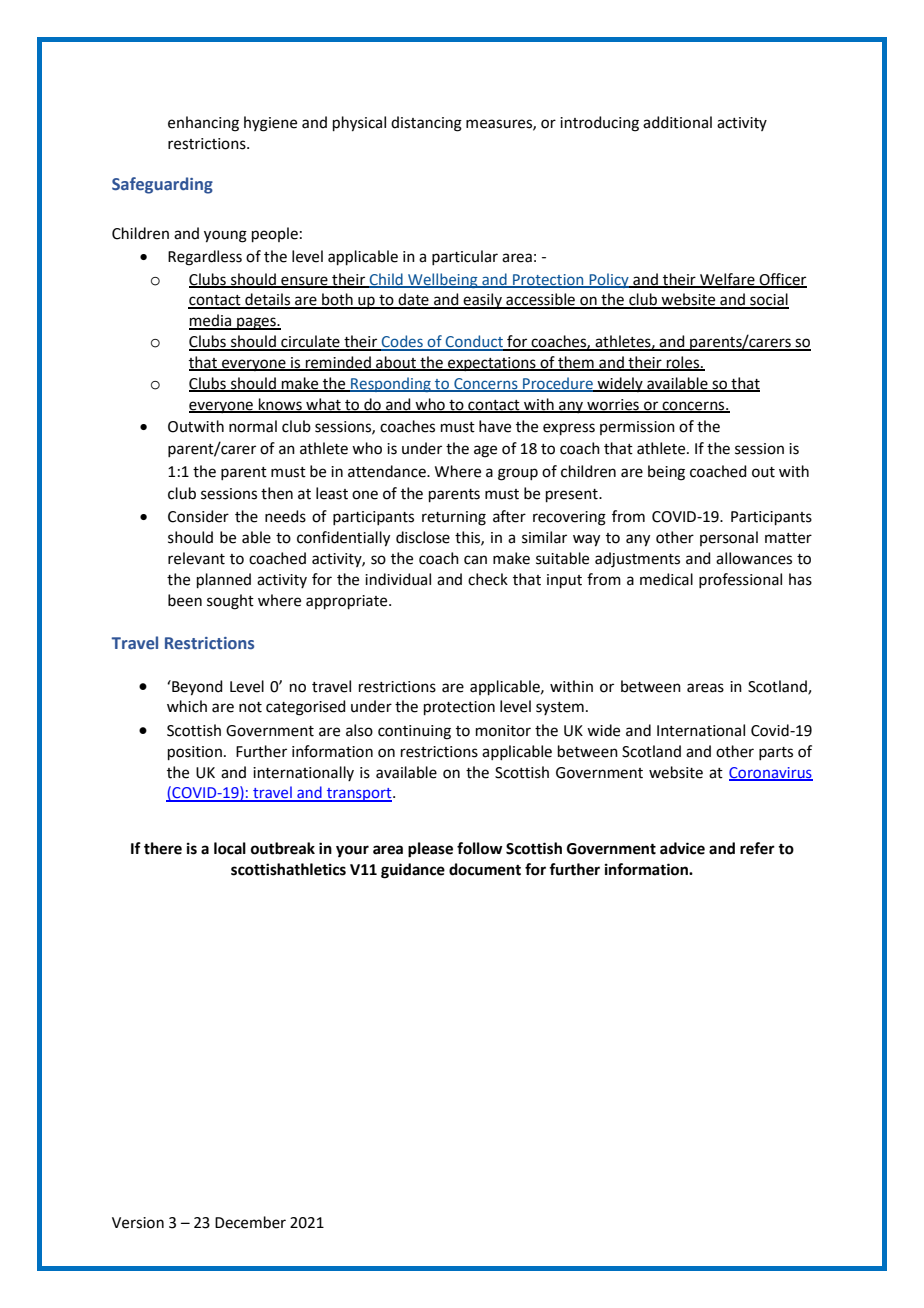 The width and height of the document is (924, 1308). What do you see at coordinates (250, 1222) in the document?
I see `December` at bounding box center [250, 1222].
